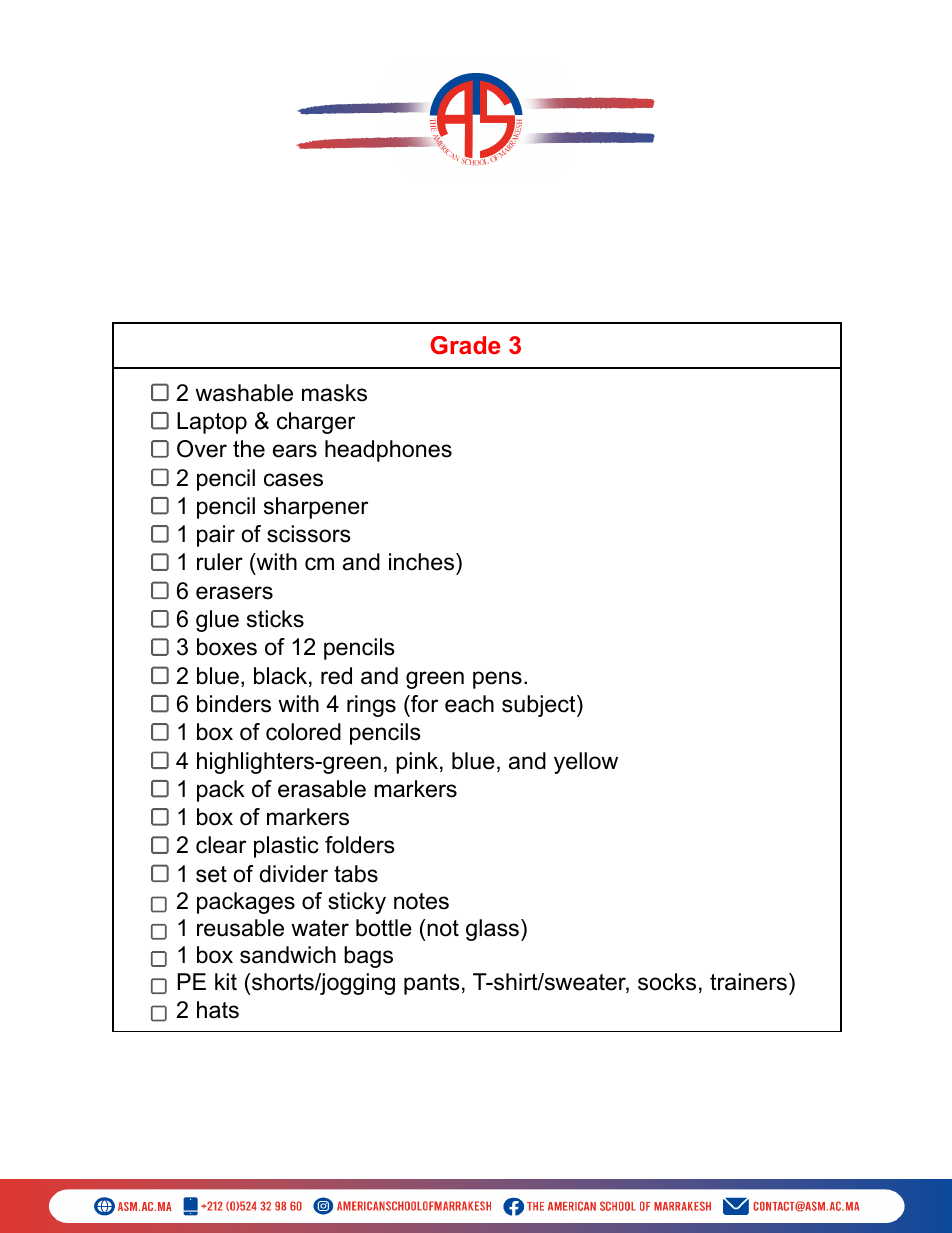  What do you see at coordinates (421, 562) in the page?
I see `inches` at bounding box center [421, 562].
